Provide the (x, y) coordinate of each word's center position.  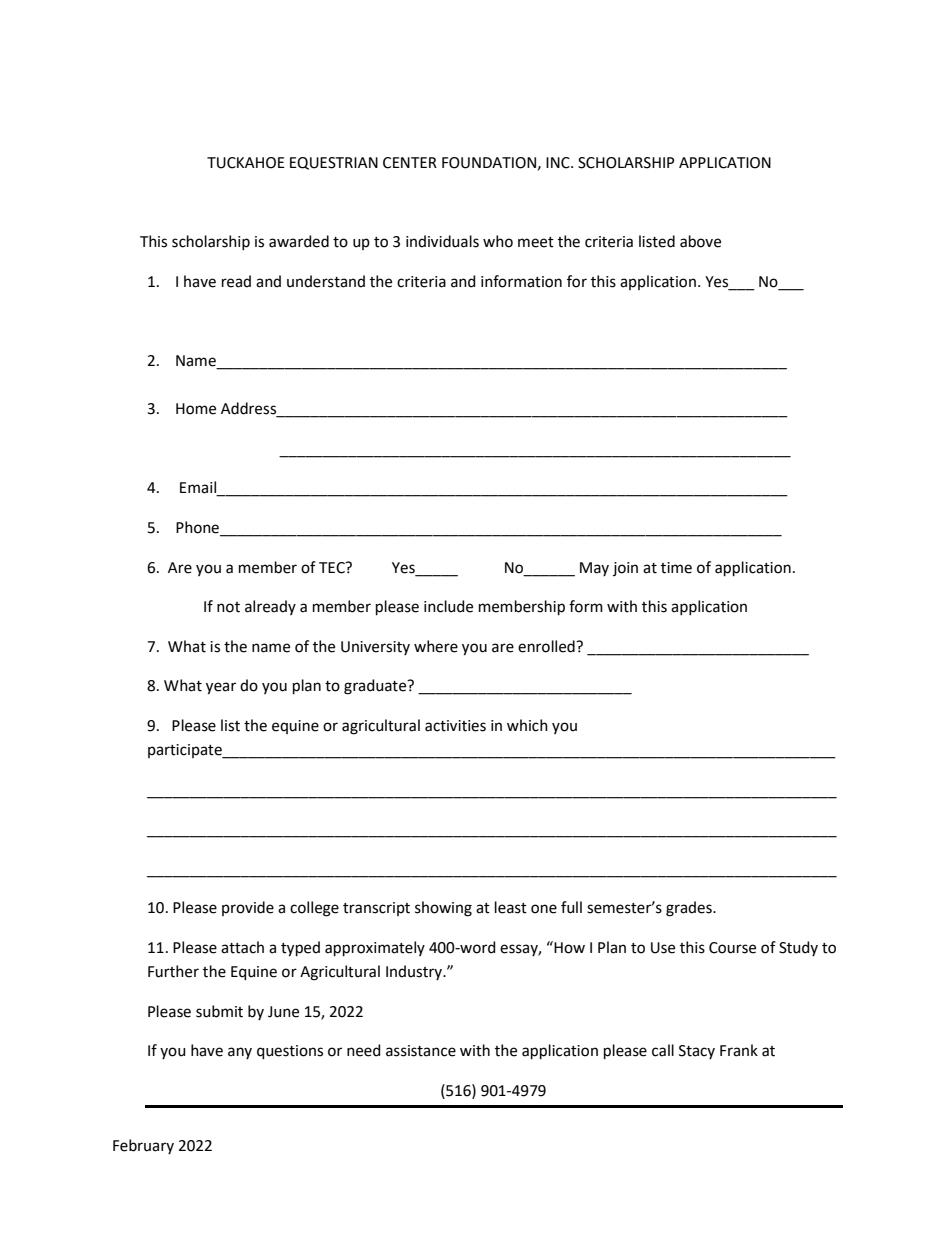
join (625, 569)
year (221, 688)
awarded (299, 241)
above (700, 241)
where (436, 646)
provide (248, 908)
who (498, 241)
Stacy (697, 1052)
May (594, 569)
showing (443, 909)
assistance (421, 1051)
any (240, 1053)
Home (196, 409)
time (676, 568)
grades (690, 909)
